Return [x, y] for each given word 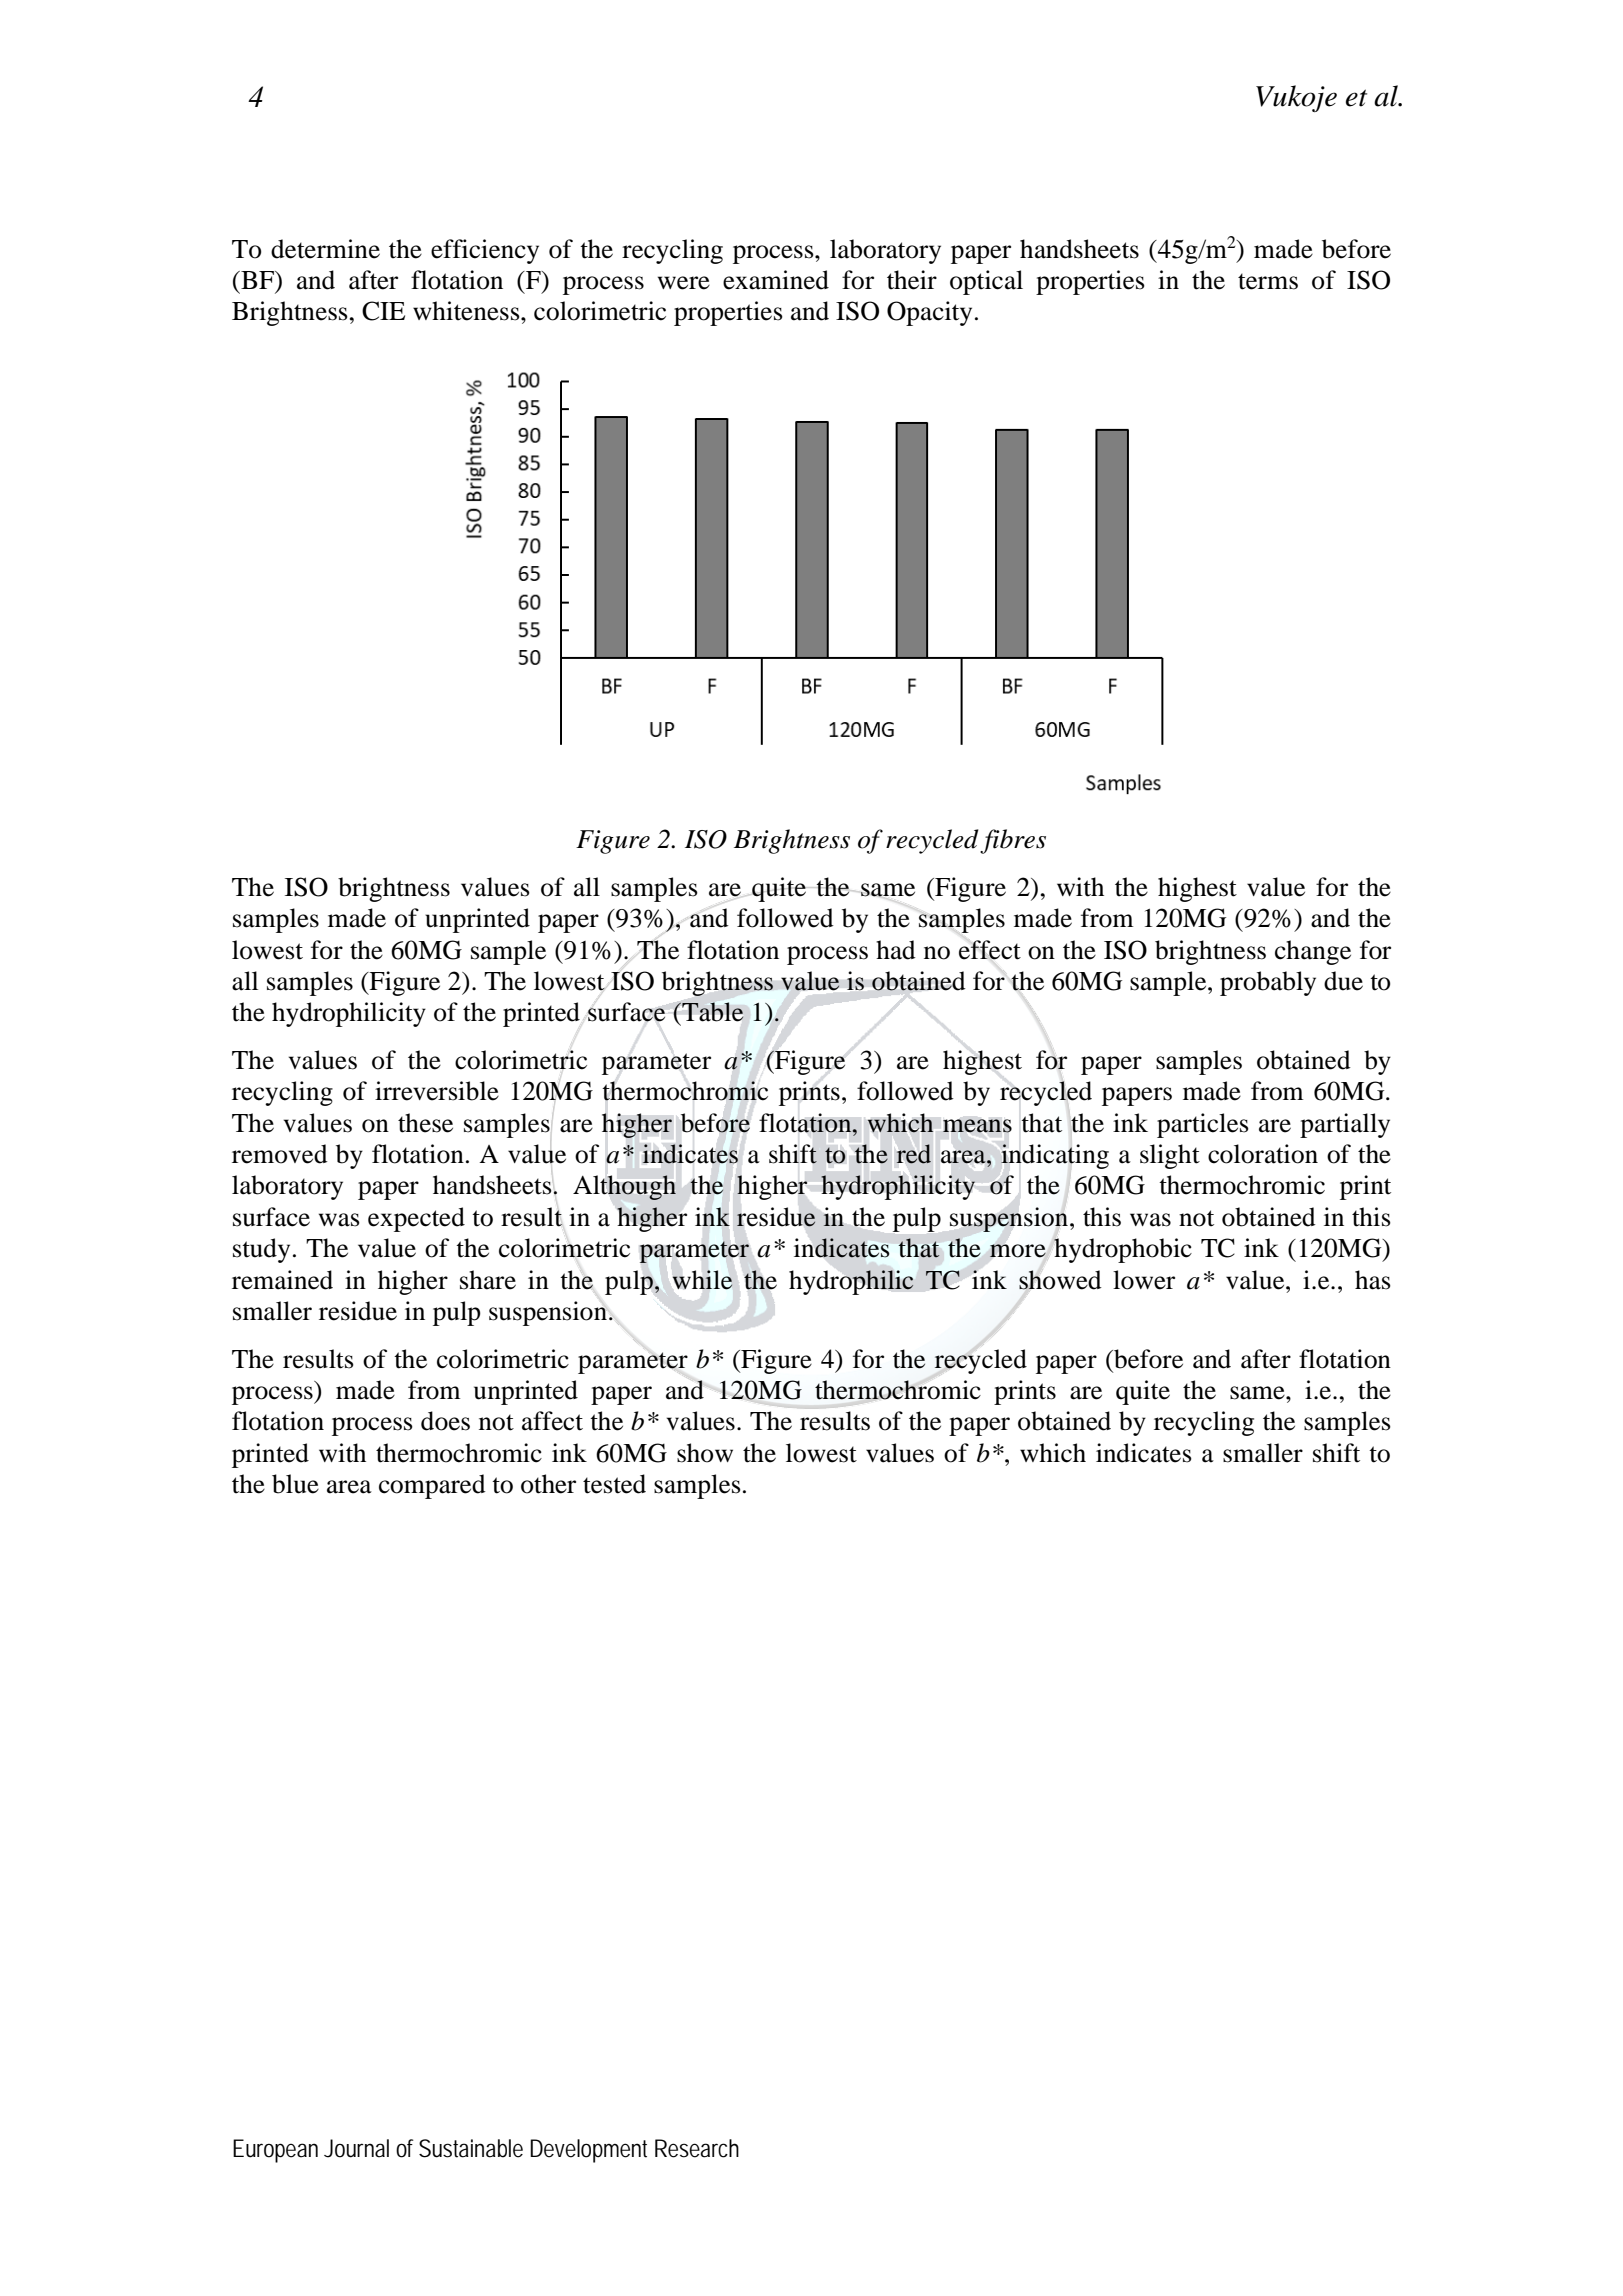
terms [1268, 281]
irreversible [437, 1091]
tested [614, 1484]
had [896, 950]
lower [1144, 1280]
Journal [356, 2148]
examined [776, 280]
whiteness [467, 311]
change [1313, 952]
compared [432, 1486]
